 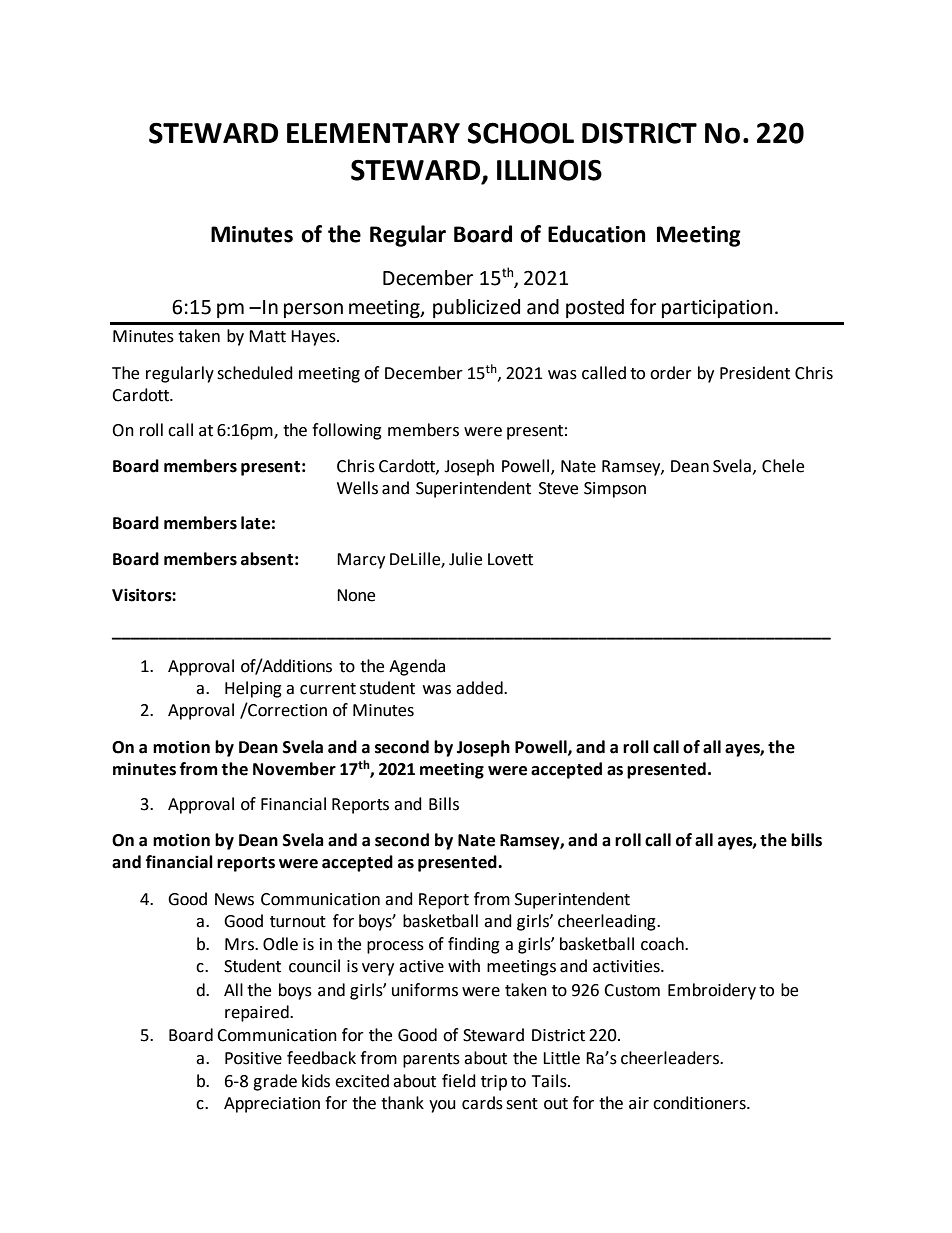 I want to click on None, so click(x=356, y=595).
